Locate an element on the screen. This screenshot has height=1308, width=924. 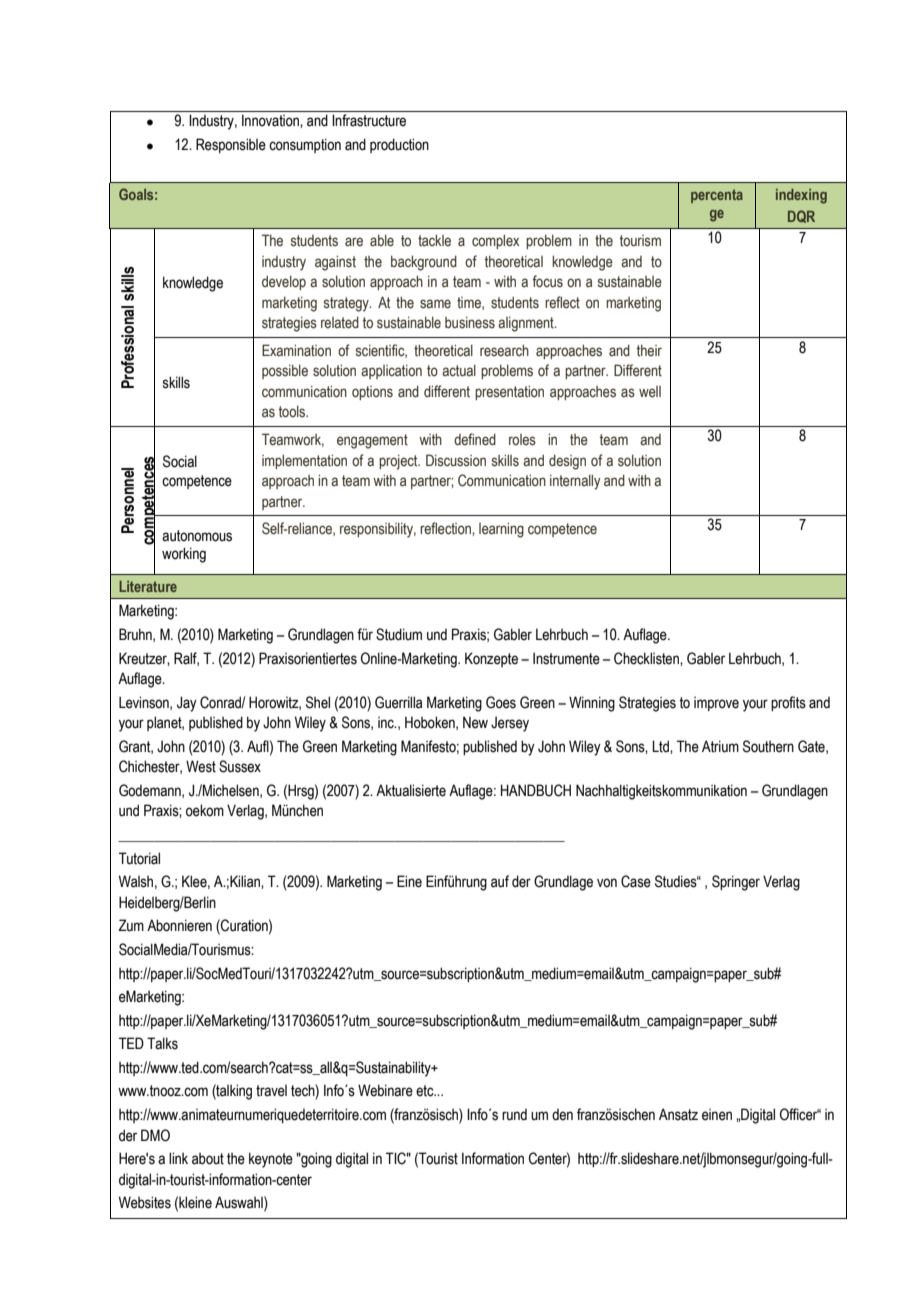
Goes is located at coordinates (501, 702).
